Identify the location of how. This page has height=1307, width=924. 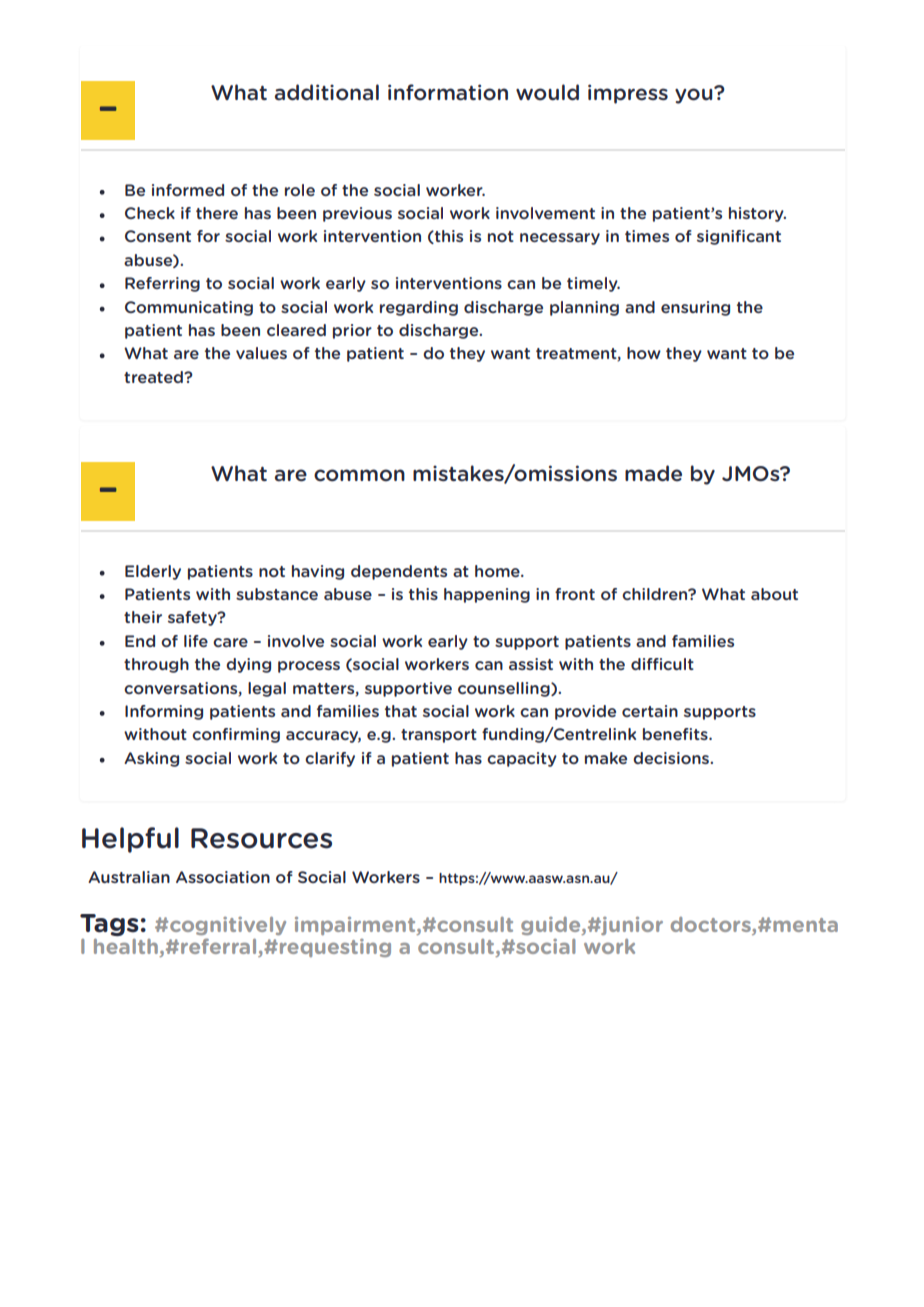
(644, 353).
